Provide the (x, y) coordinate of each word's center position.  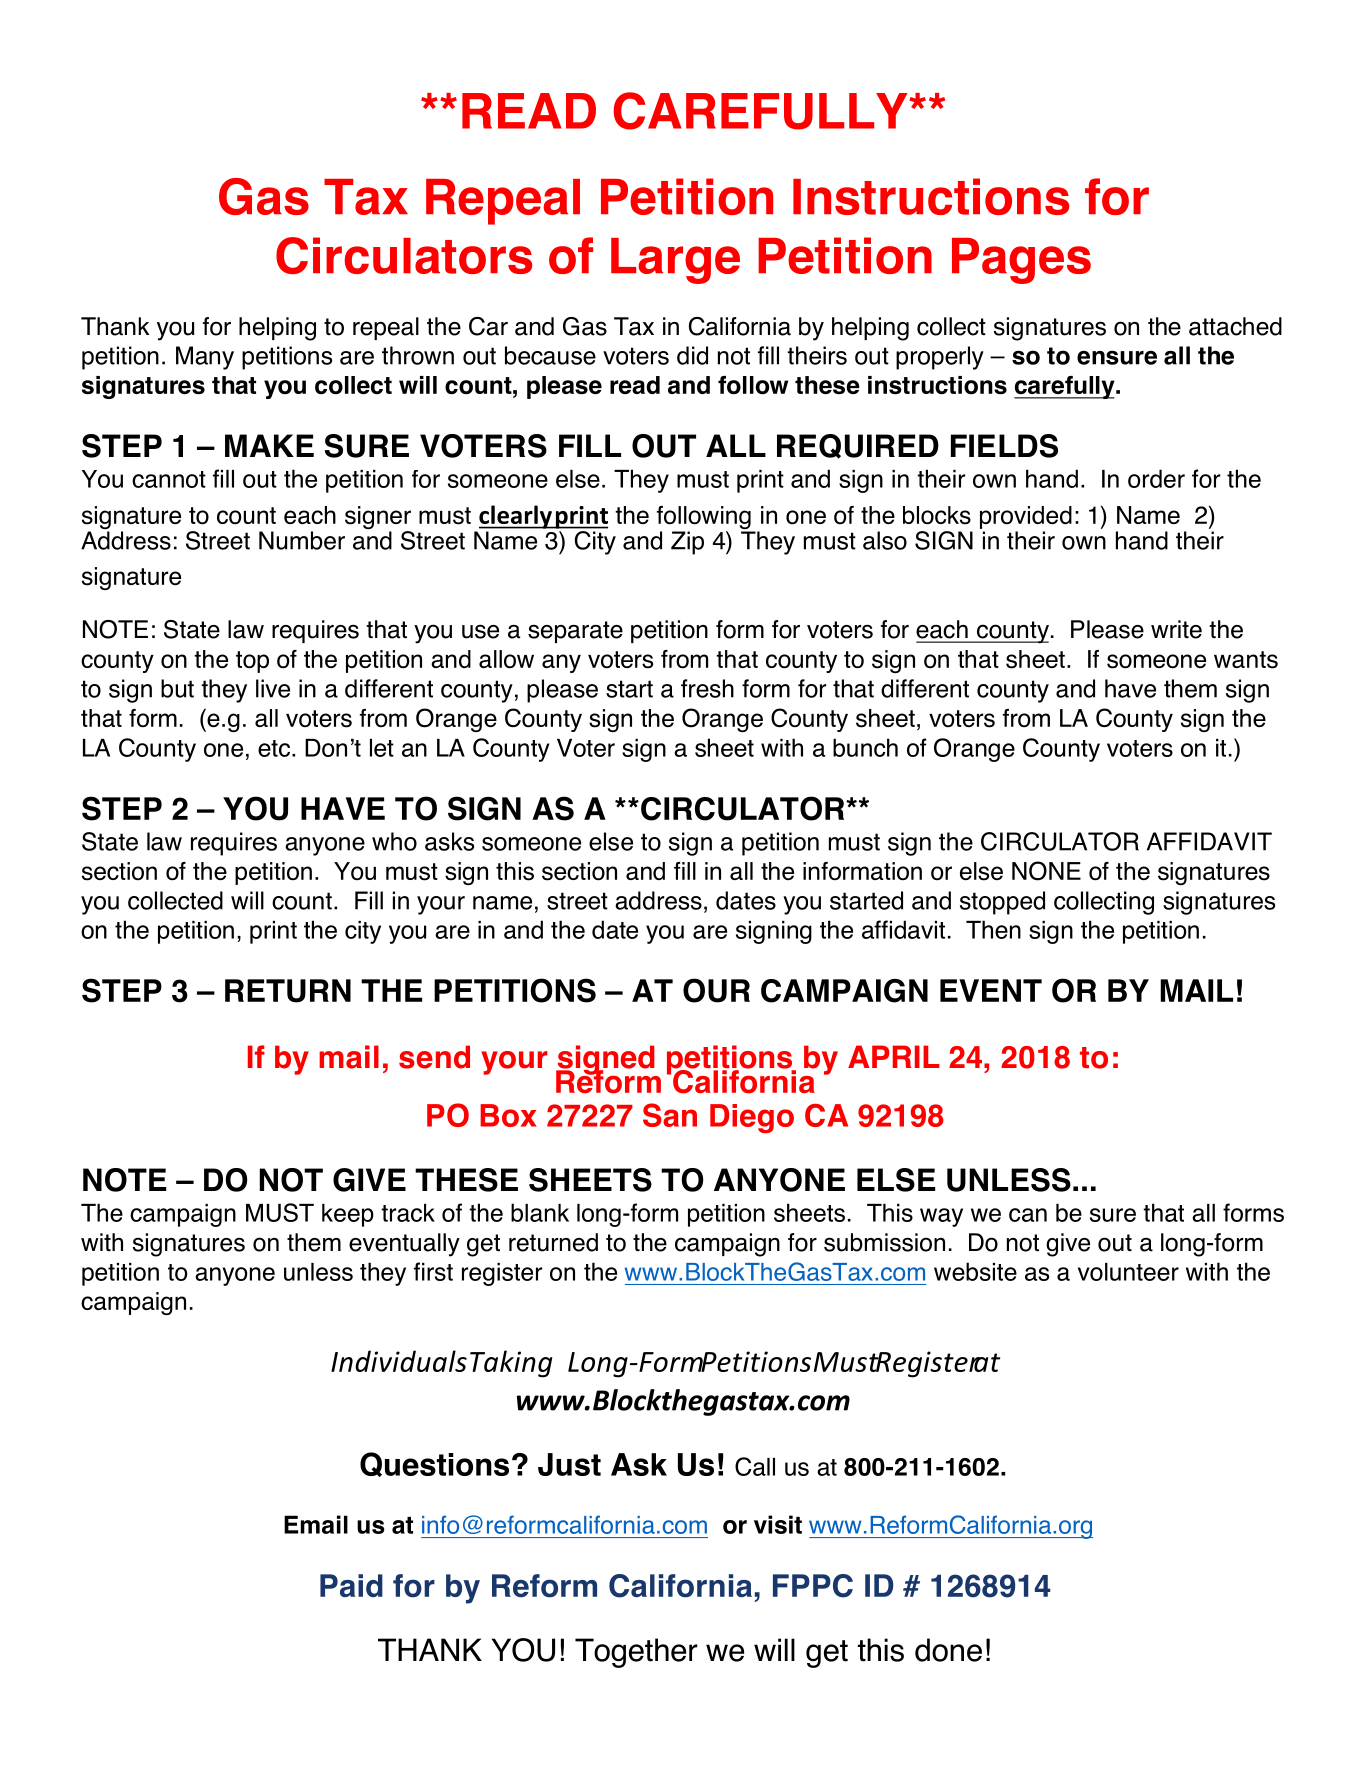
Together (636, 1653)
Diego (752, 1118)
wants (1246, 660)
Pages (1021, 261)
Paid (351, 1585)
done (948, 1650)
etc (274, 748)
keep (348, 1215)
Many (205, 358)
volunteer (1128, 1272)
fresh (707, 688)
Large (675, 261)
